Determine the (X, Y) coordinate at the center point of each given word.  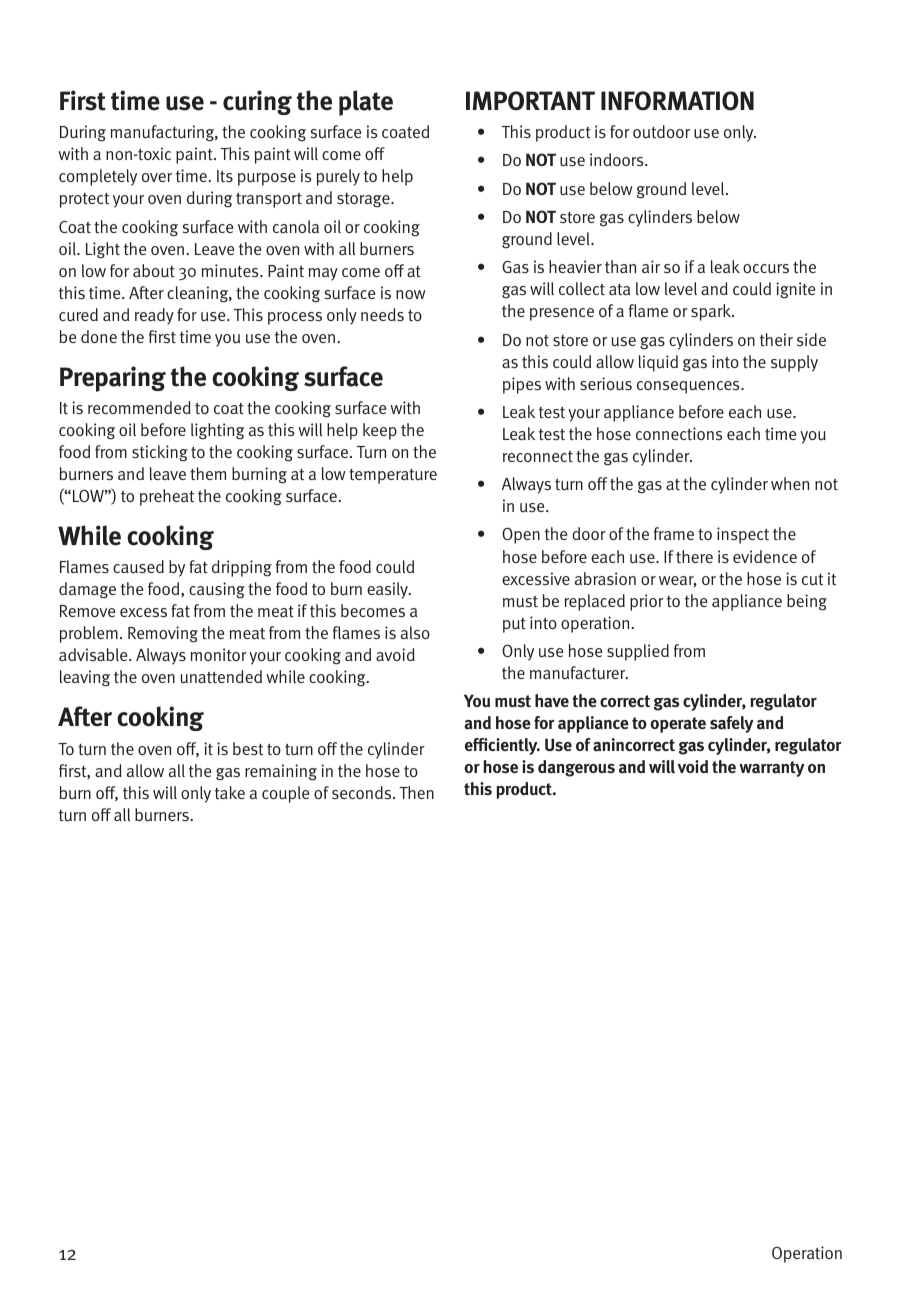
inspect (743, 535)
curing (257, 102)
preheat (167, 497)
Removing (163, 634)
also (415, 632)
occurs (766, 269)
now (411, 294)
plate (366, 103)
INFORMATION (677, 101)
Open (521, 535)
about (154, 271)
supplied (638, 652)
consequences (689, 387)
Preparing (113, 379)
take (230, 792)
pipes (522, 385)
